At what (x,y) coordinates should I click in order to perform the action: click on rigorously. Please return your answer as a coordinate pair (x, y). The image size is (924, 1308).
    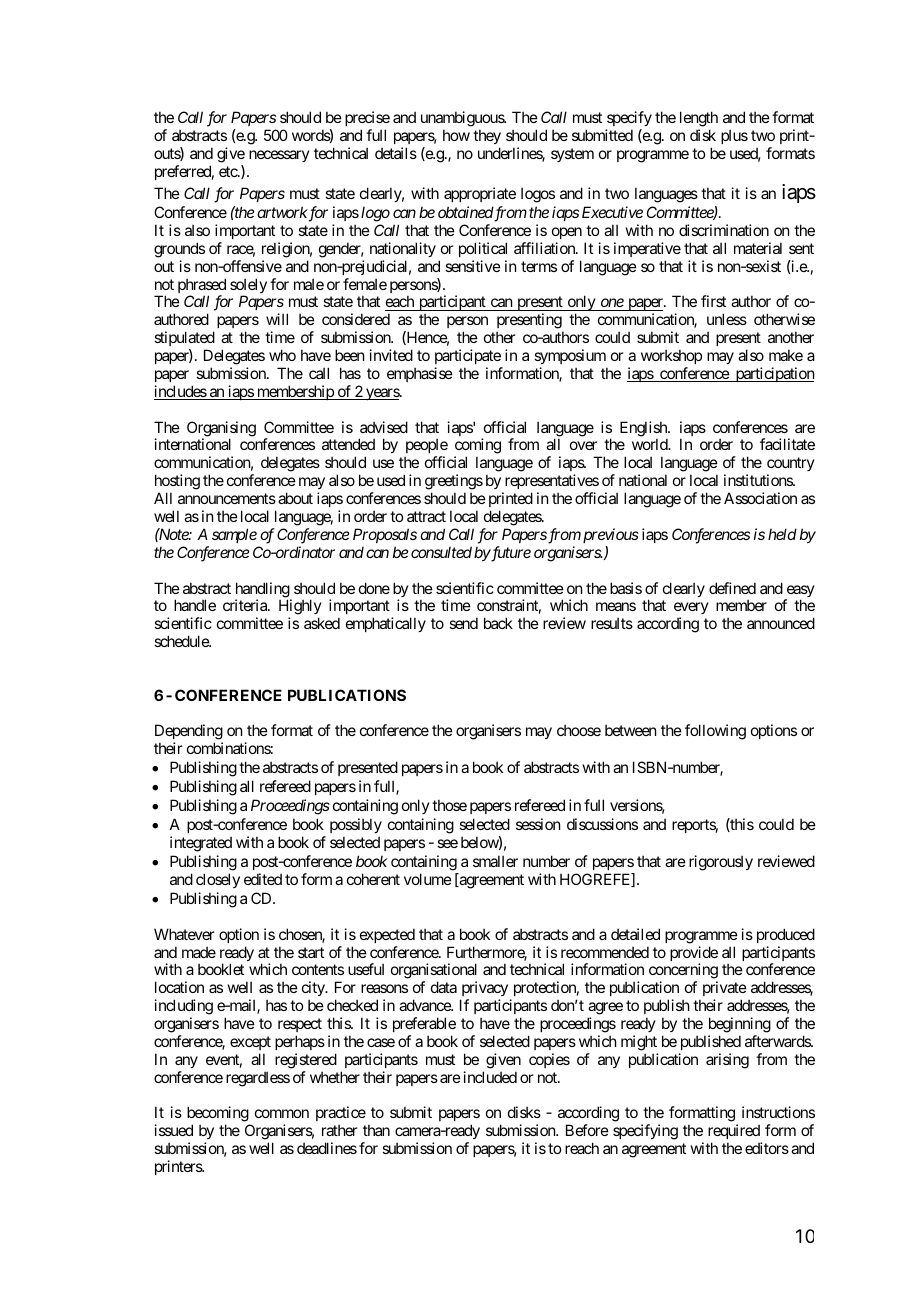
    Looking at the image, I should click on (721, 863).
